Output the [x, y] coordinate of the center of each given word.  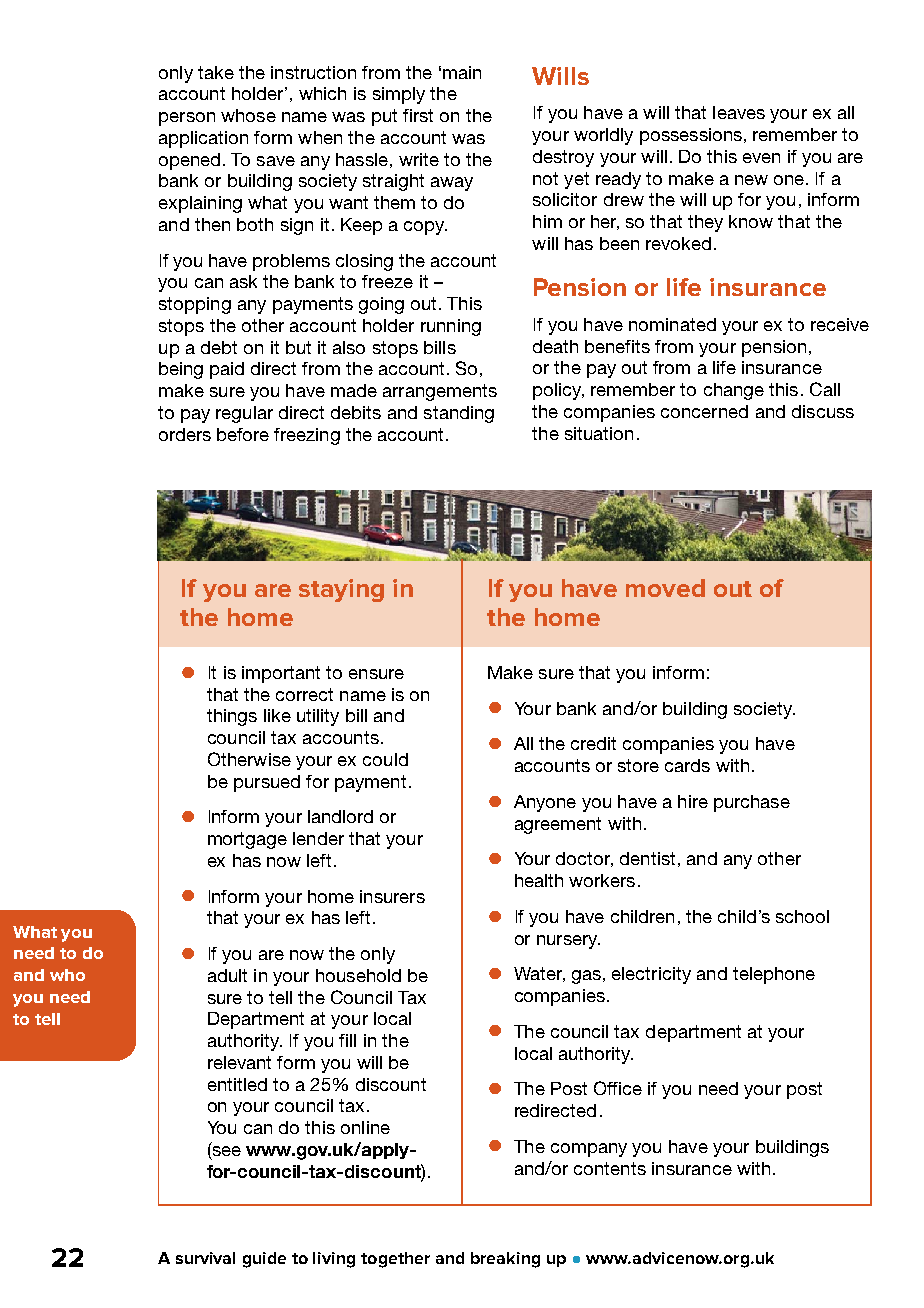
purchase [752, 803]
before [243, 434]
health [539, 880]
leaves [739, 112]
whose [248, 115]
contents [610, 1168]
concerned [704, 411]
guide [264, 1260]
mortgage [247, 840]
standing [459, 414]
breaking [505, 1260]
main [462, 72]
